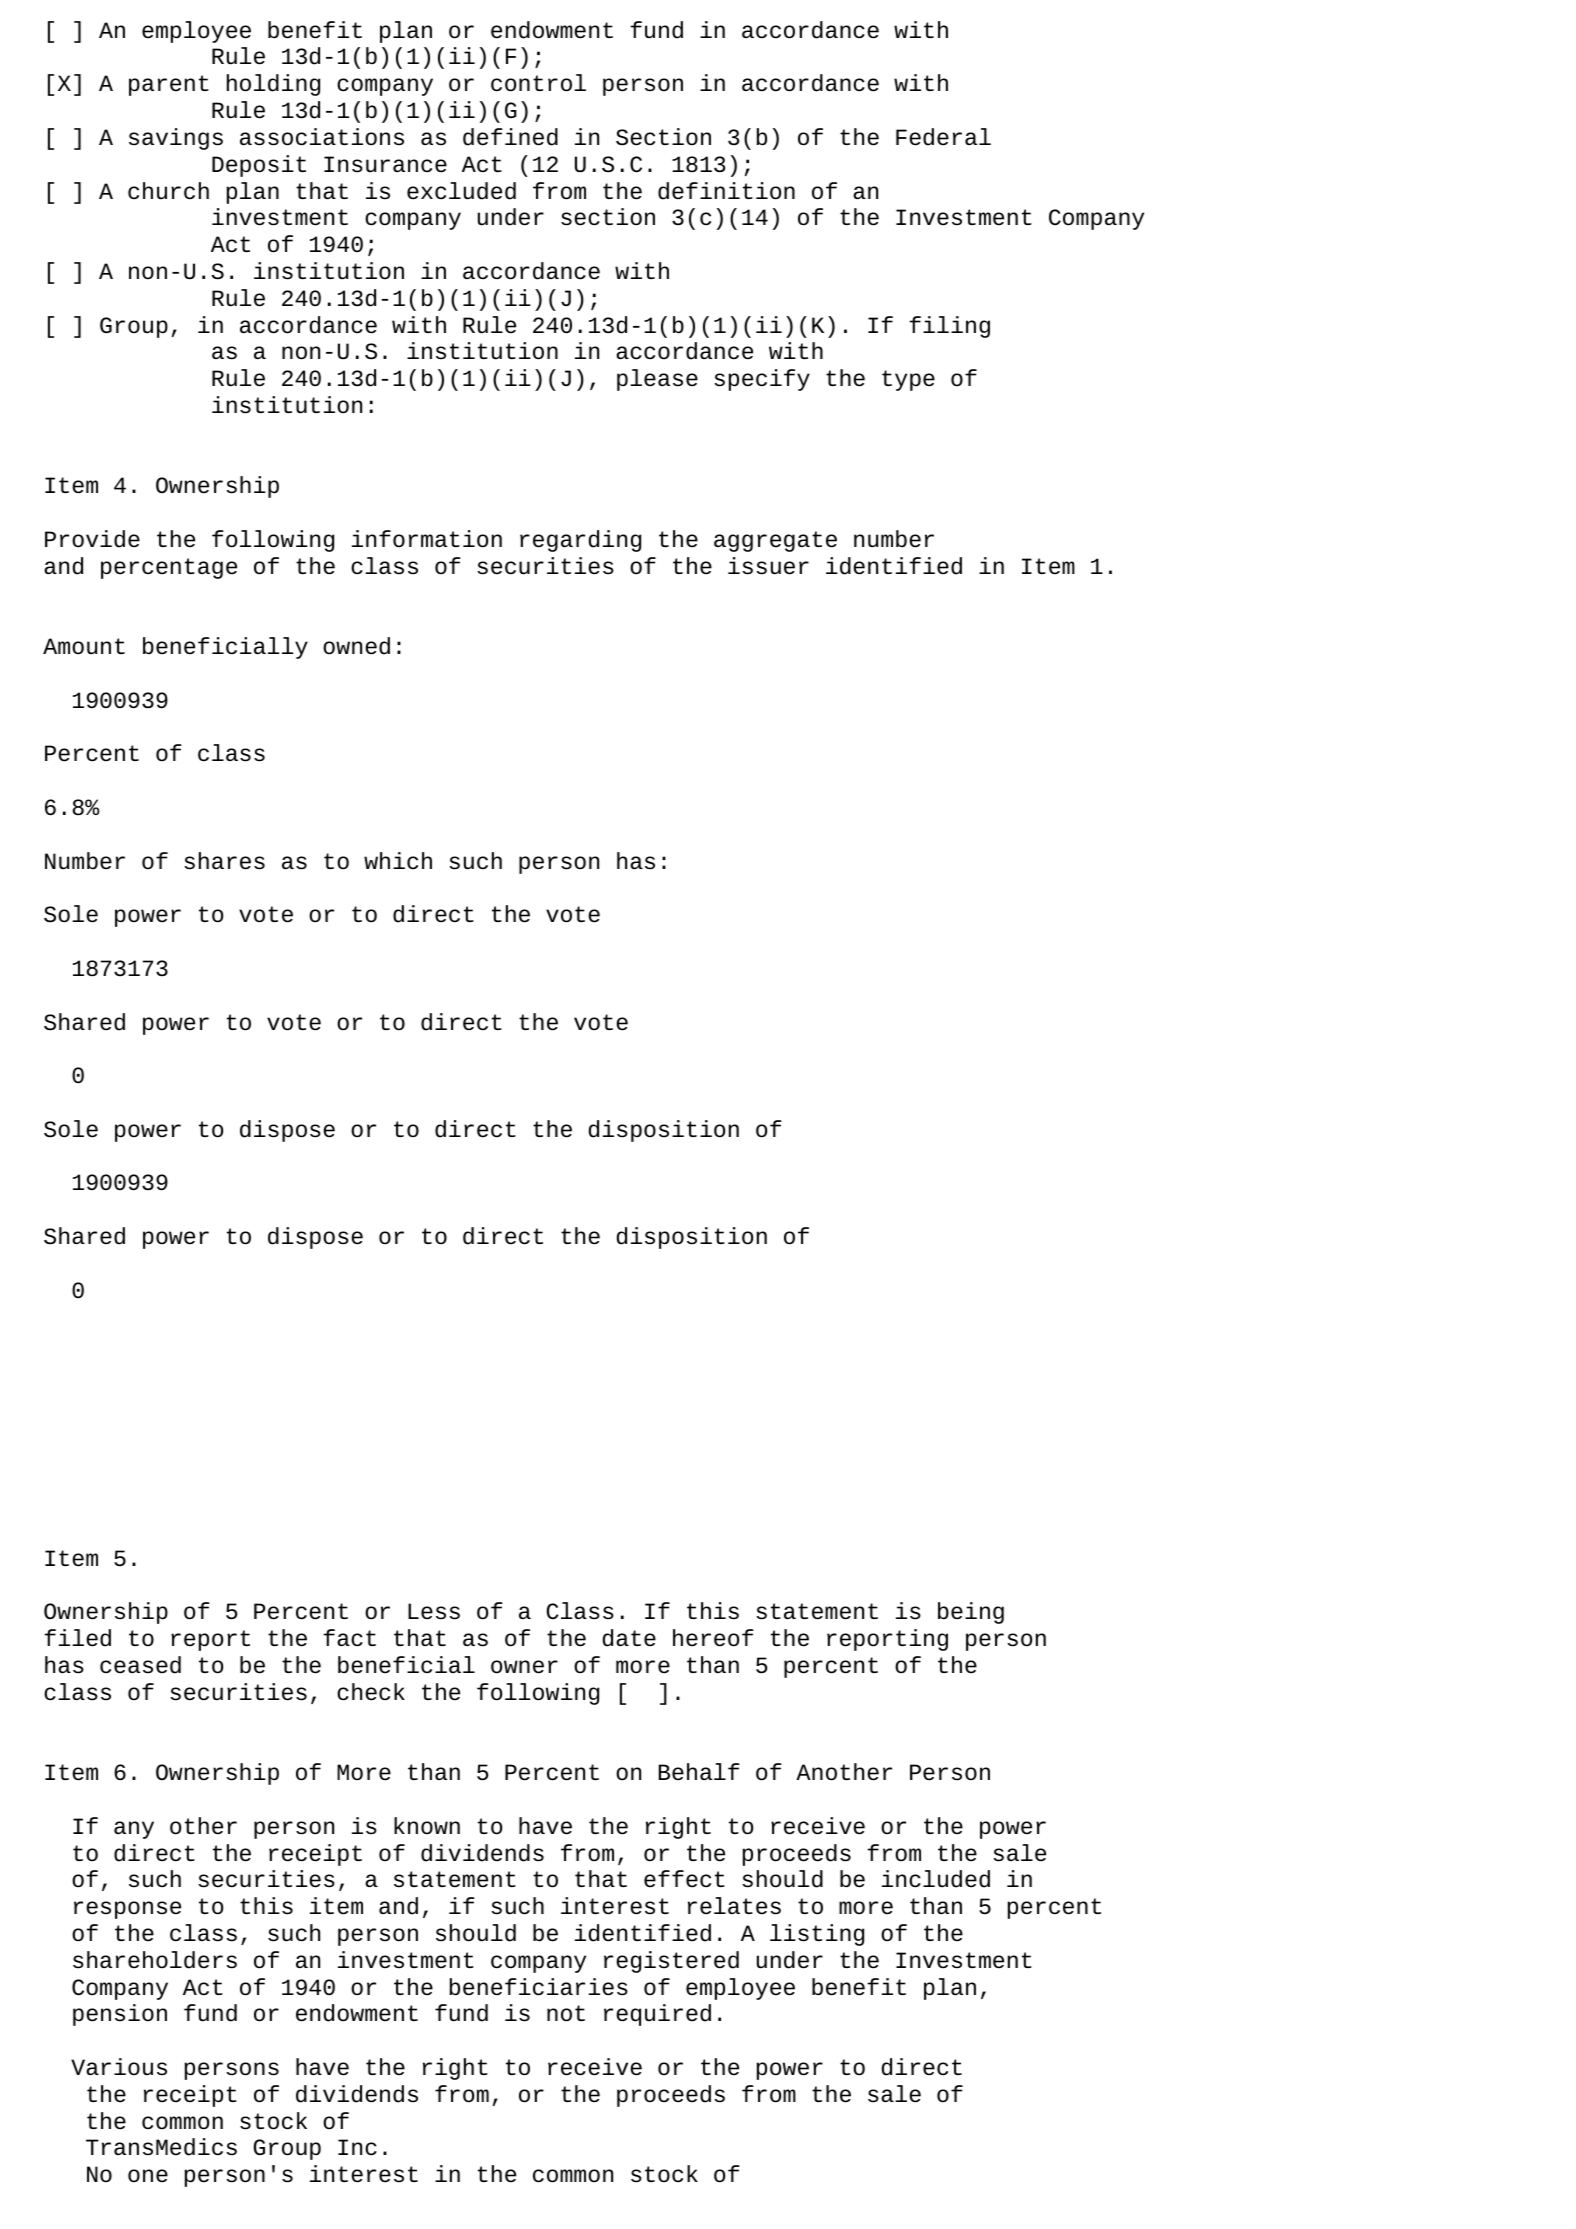 The width and height of the image is (1576, 2229). I want to click on which, so click(398, 861).
